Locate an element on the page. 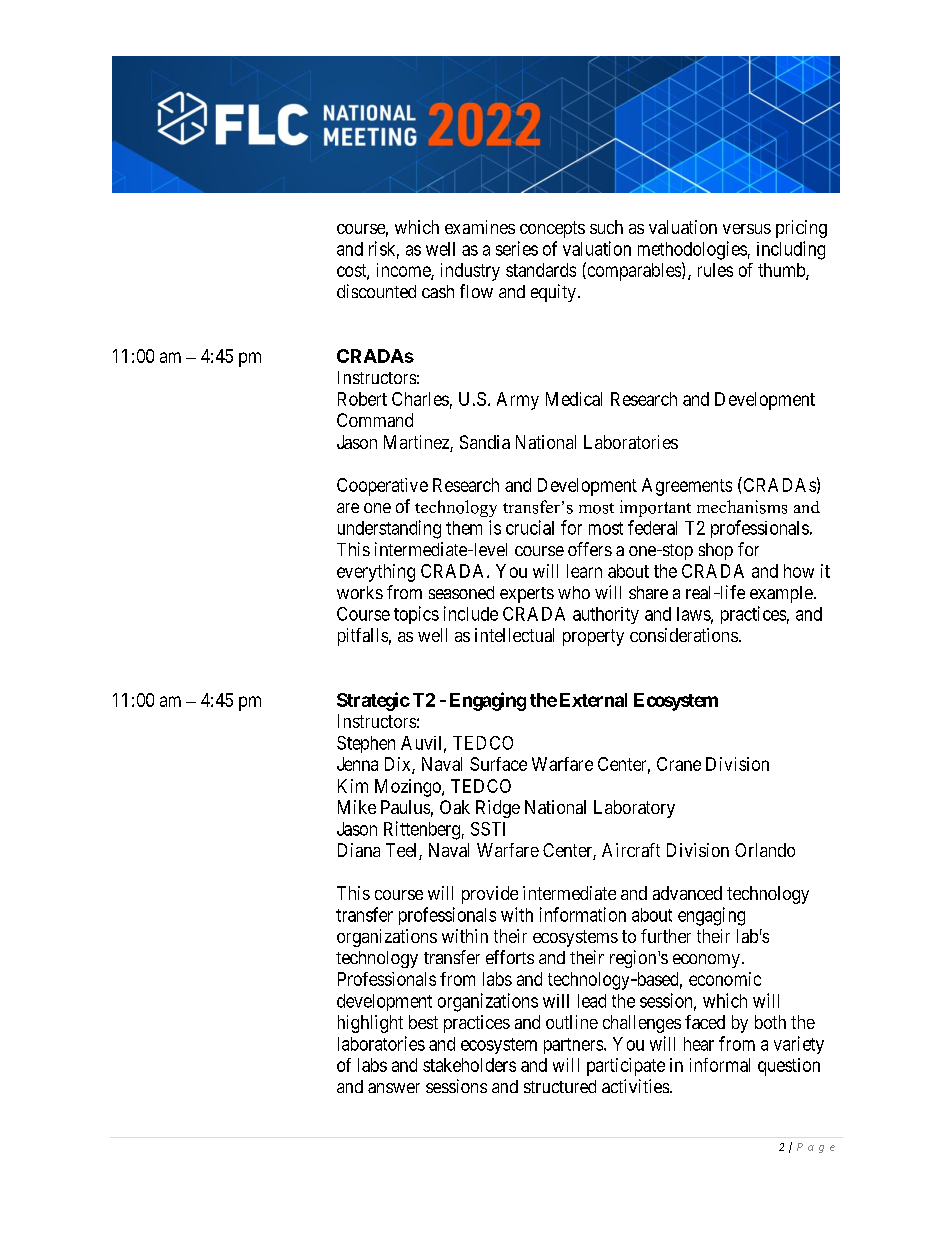 Image resolution: width=952 pixels, height=1233 pixels. Laboratory is located at coordinates (634, 809).
